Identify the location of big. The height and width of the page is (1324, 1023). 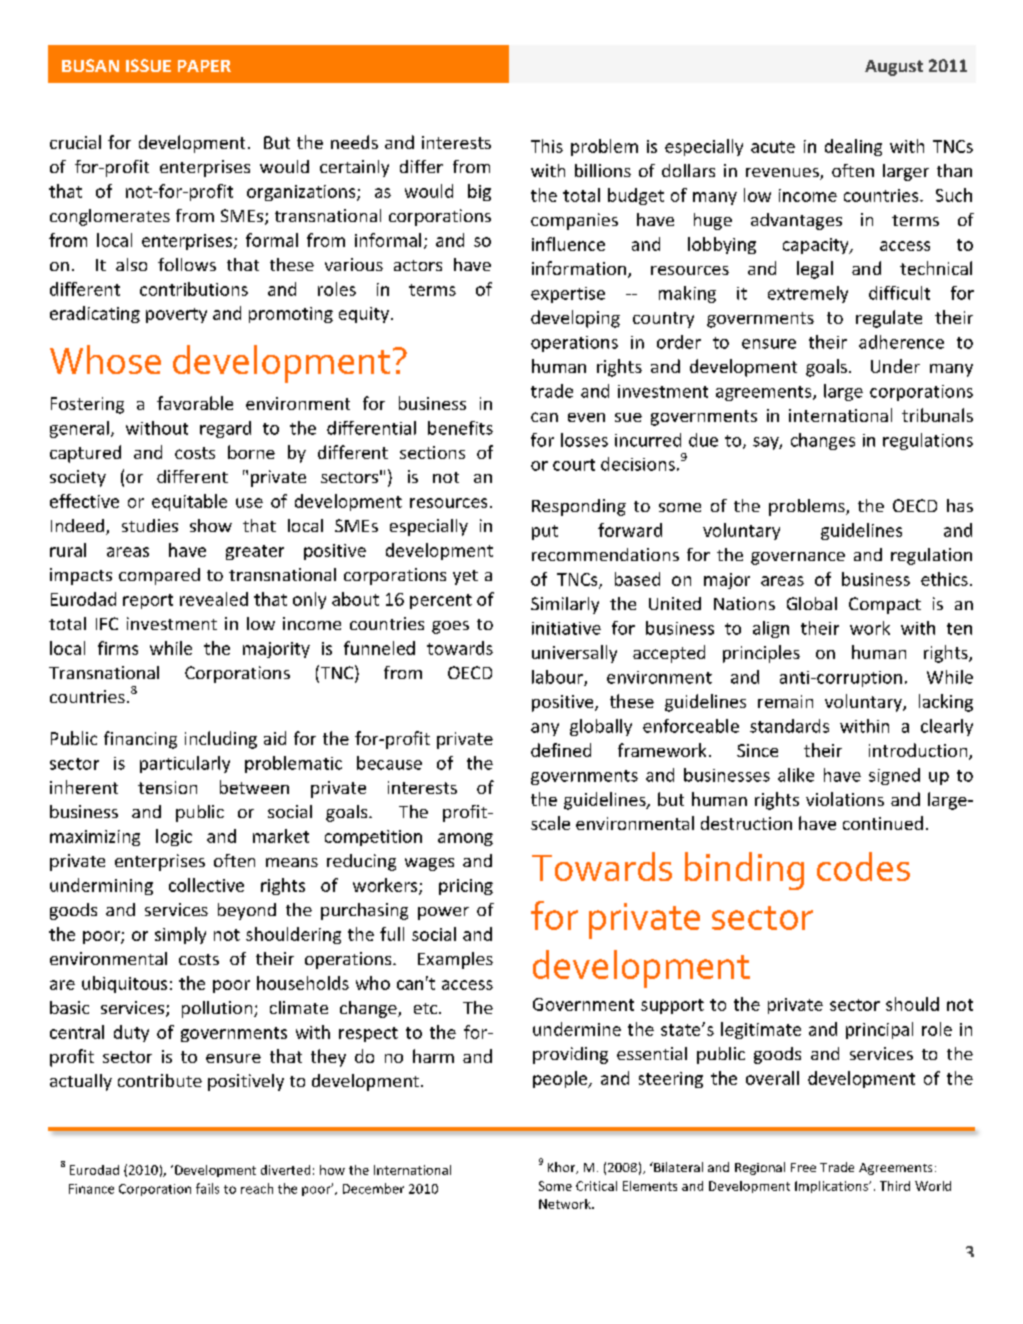
(479, 192).
